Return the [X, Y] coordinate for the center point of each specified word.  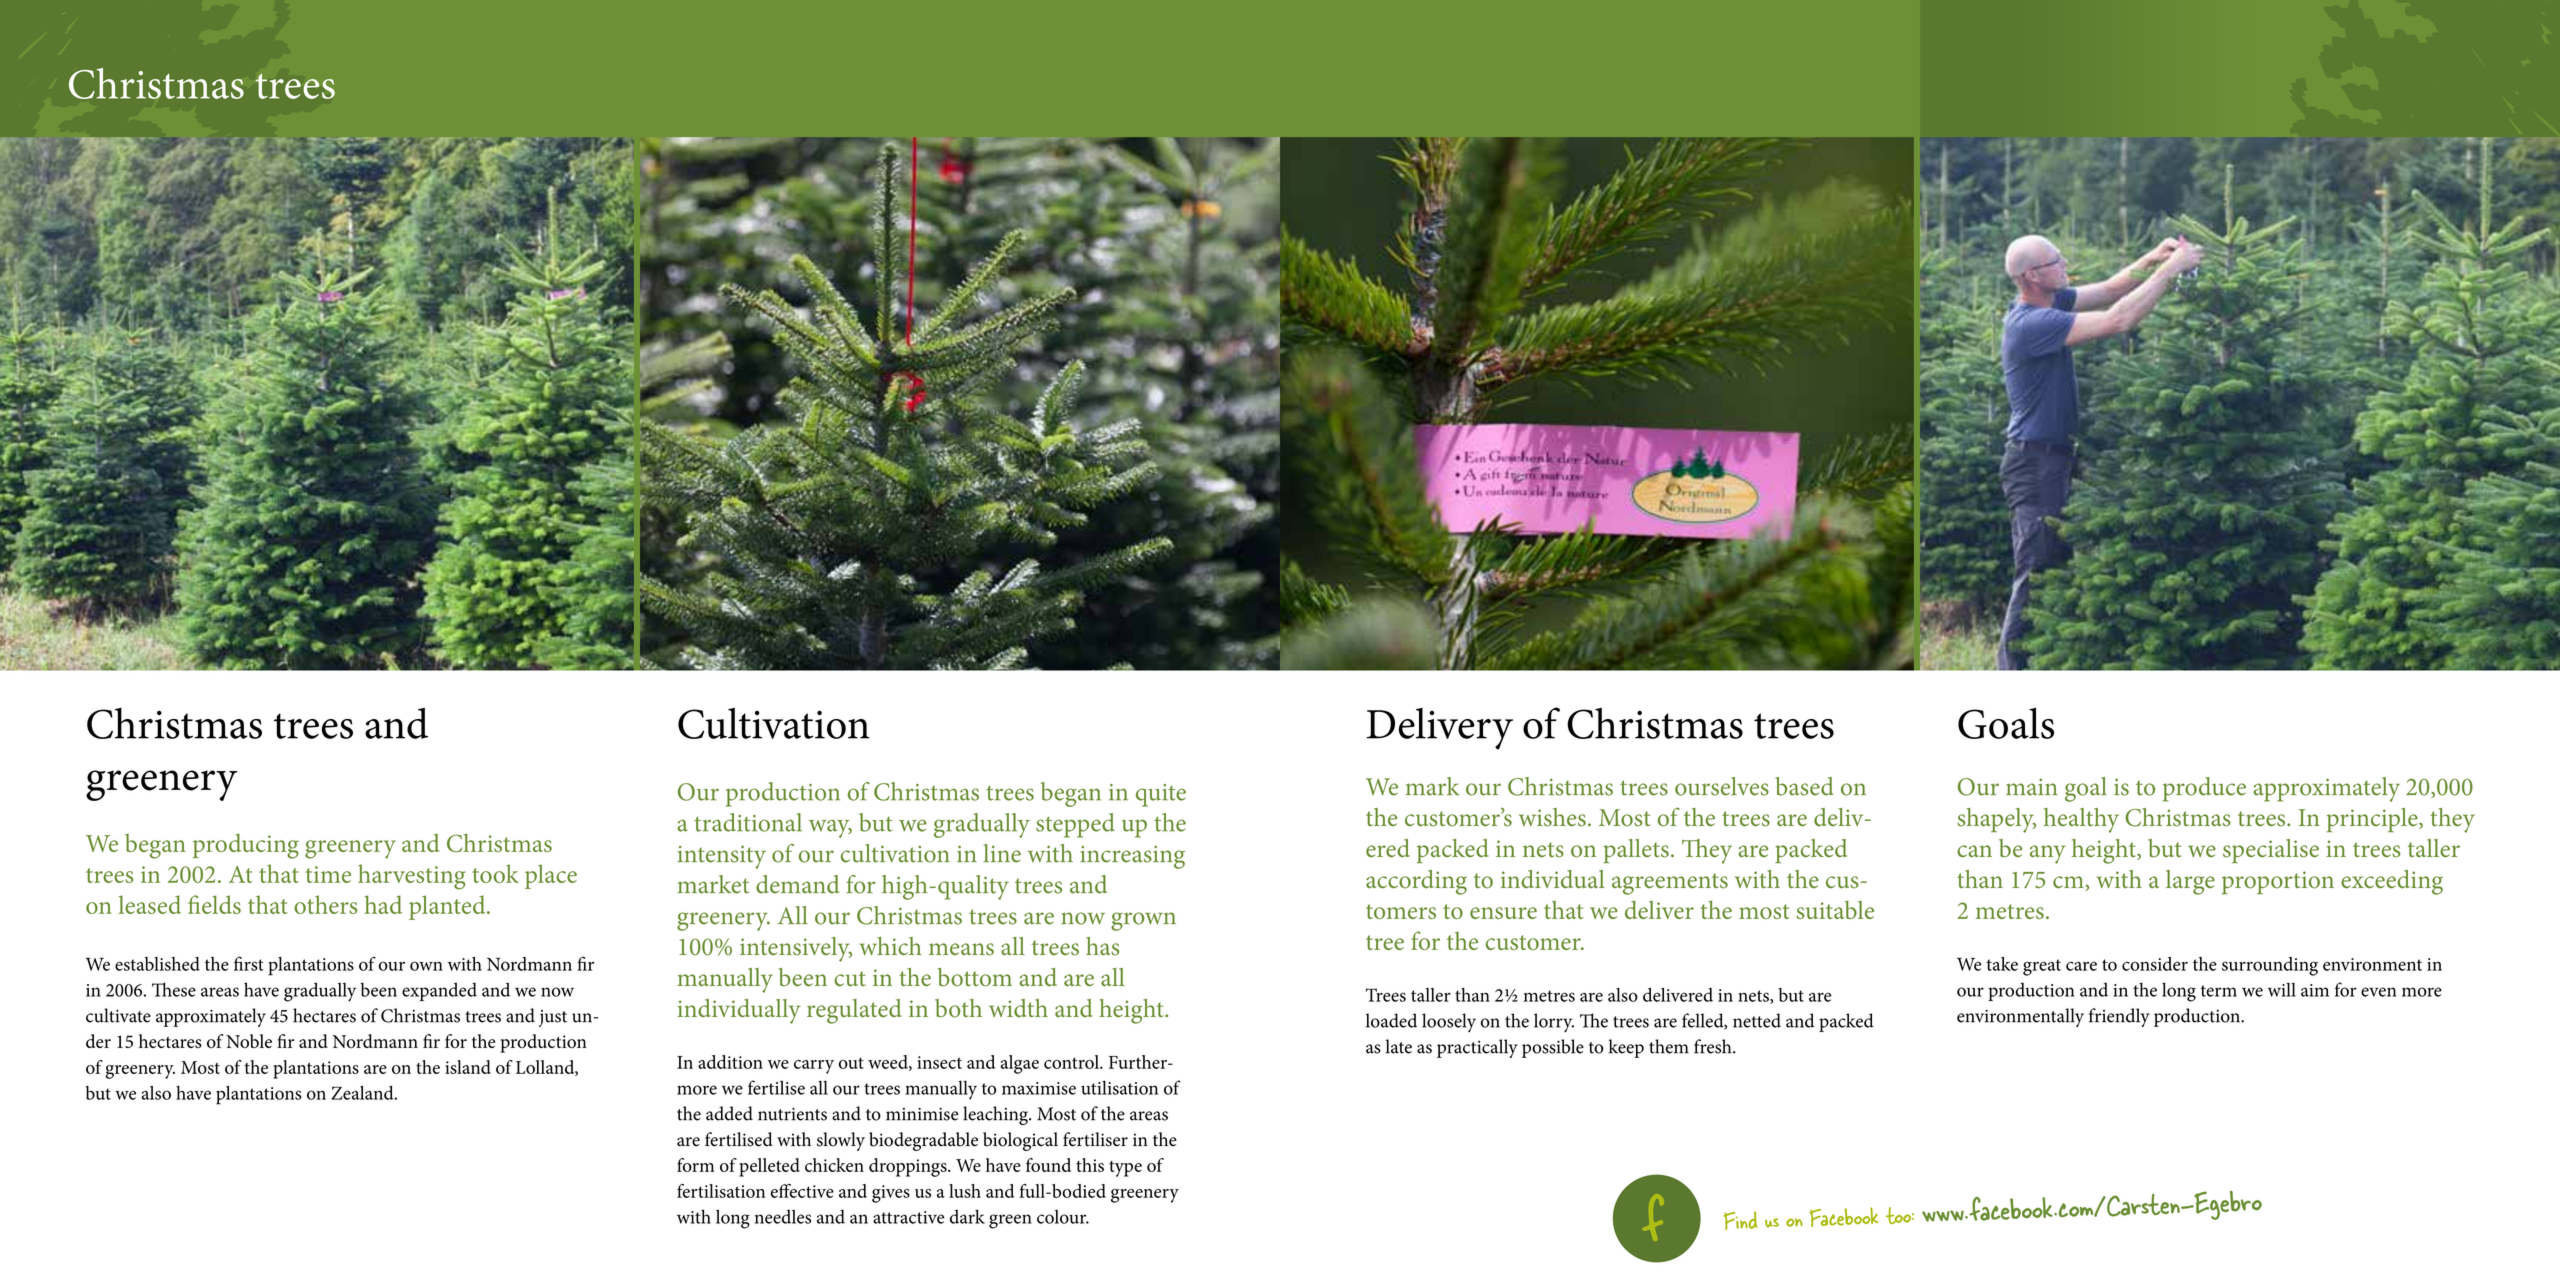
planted [448, 907]
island [468, 1067]
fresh [1714, 1046]
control [1072, 1062]
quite [1161, 795]
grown [1143, 921]
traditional [748, 822]
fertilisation [721, 1191]
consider [2155, 964]
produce [2204, 789]
